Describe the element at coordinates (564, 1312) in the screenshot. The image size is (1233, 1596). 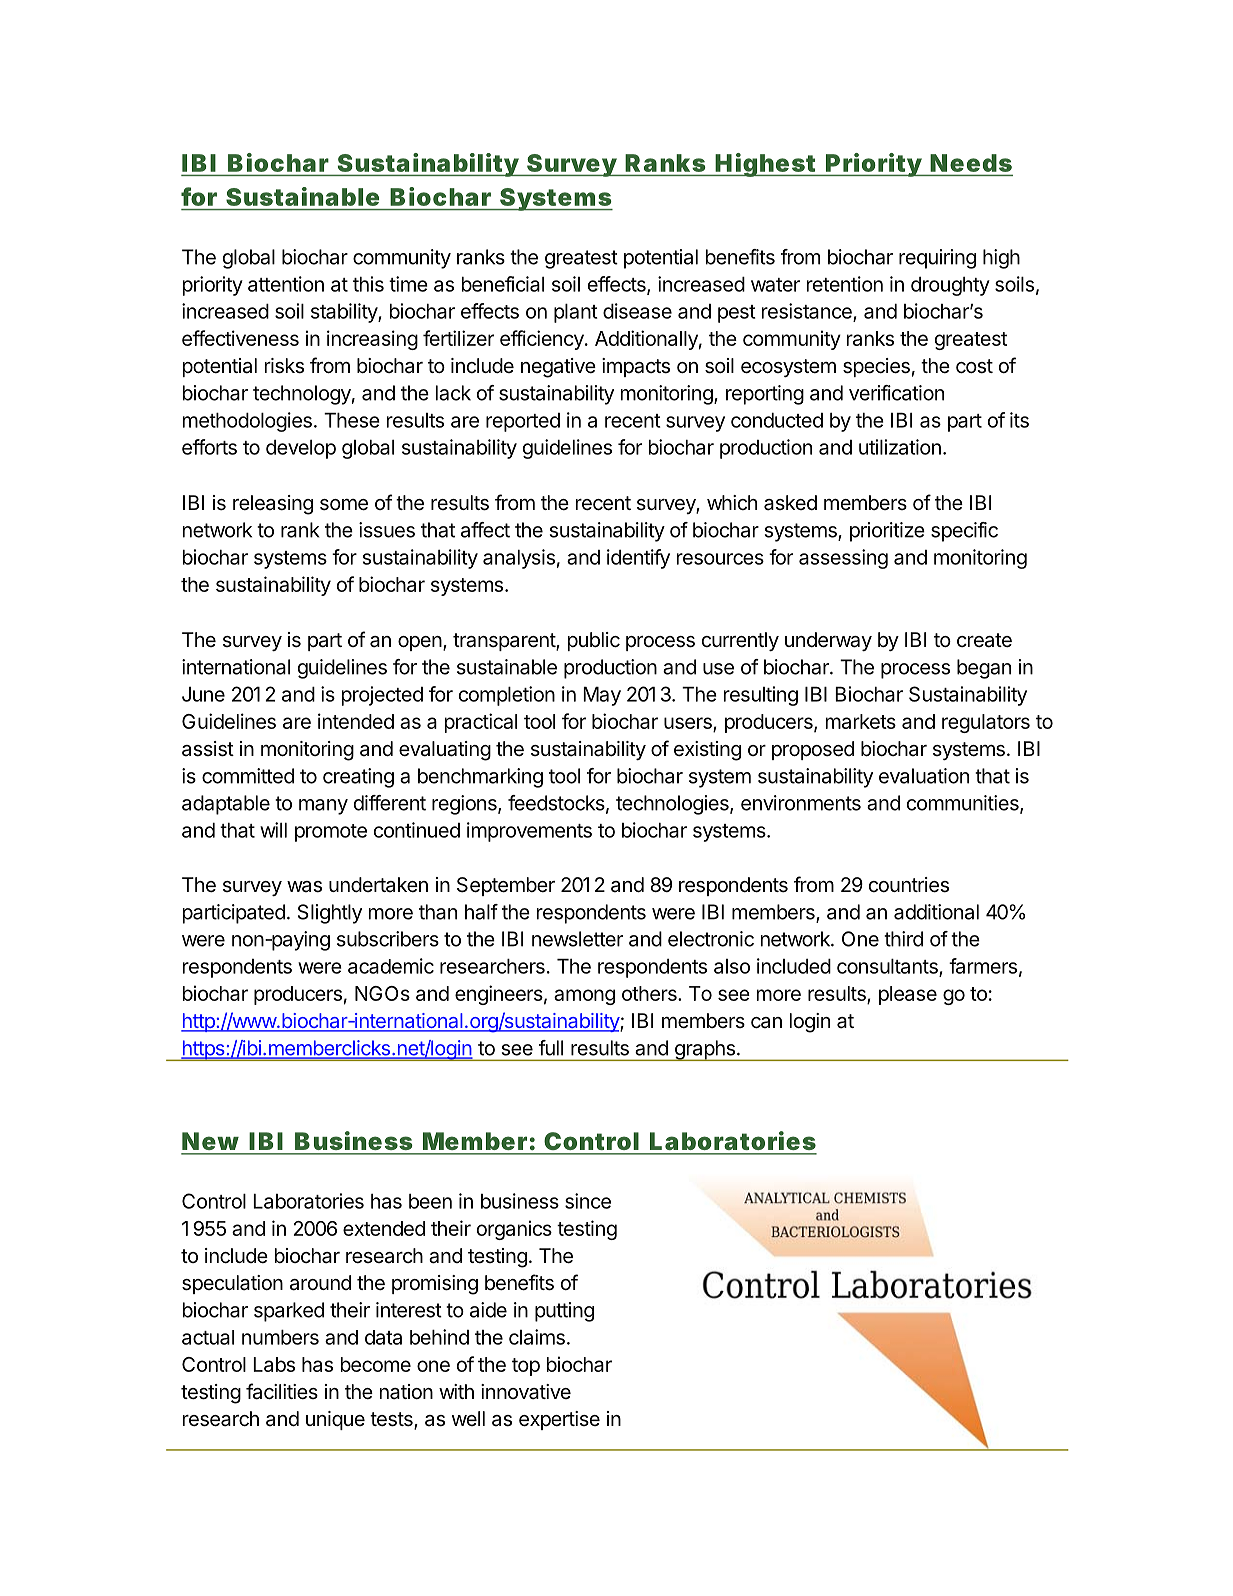
I see `putting` at that location.
